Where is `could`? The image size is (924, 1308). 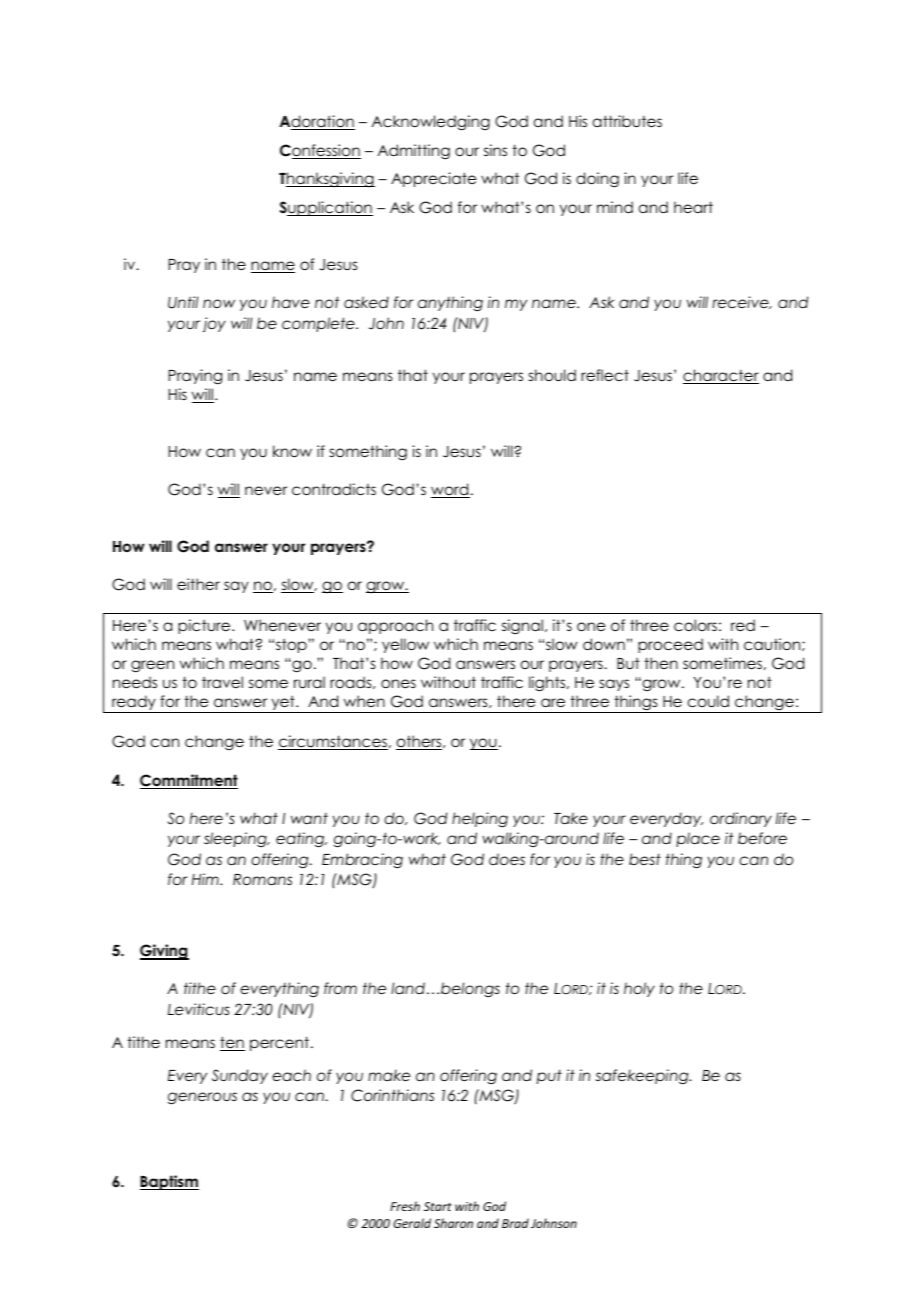 could is located at coordinates (708, 701).
